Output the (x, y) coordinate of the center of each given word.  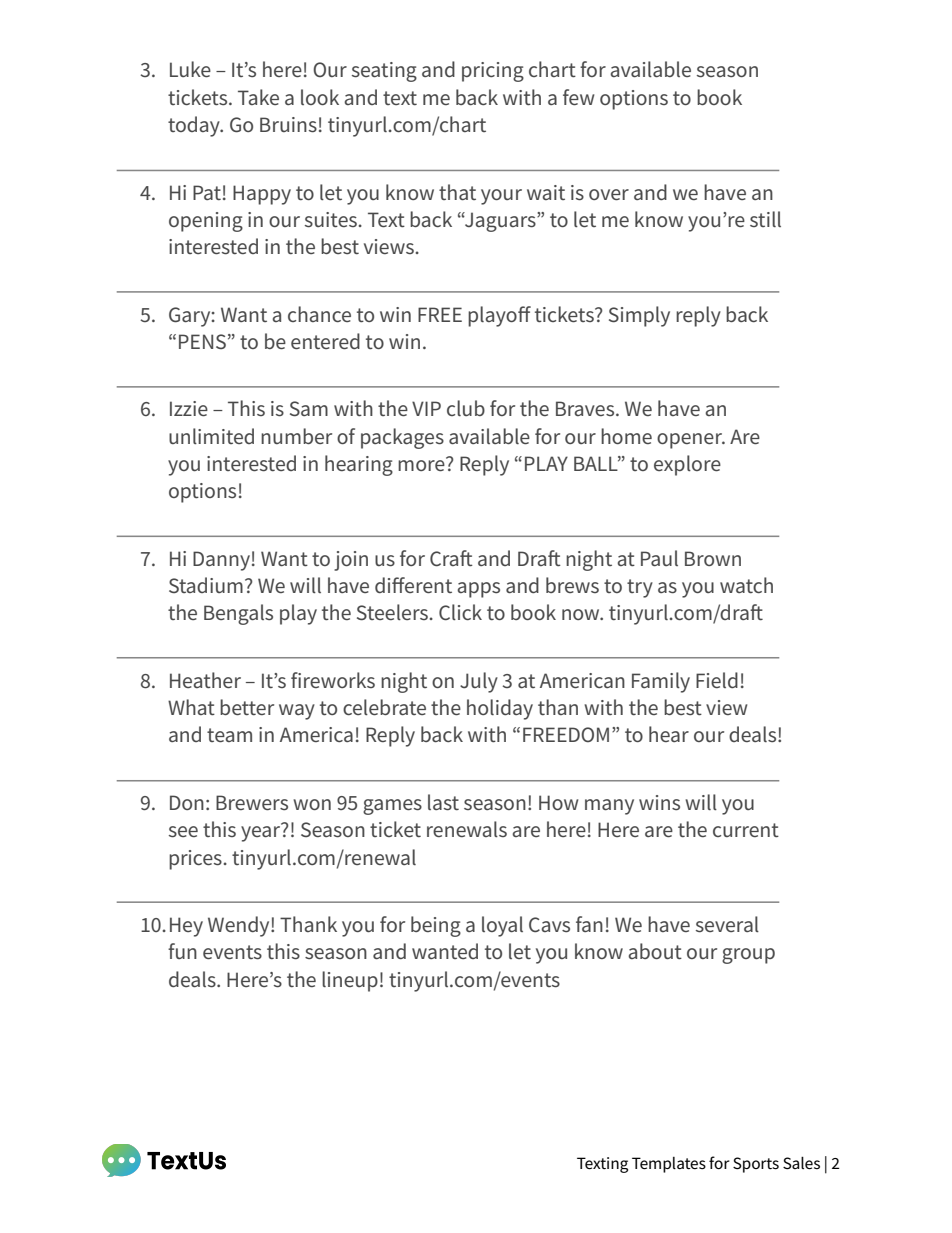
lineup (350, 981)
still (765, 219)
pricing (493, 72)
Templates (669, 1165)
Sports (756, 1165)
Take (258, 97)
